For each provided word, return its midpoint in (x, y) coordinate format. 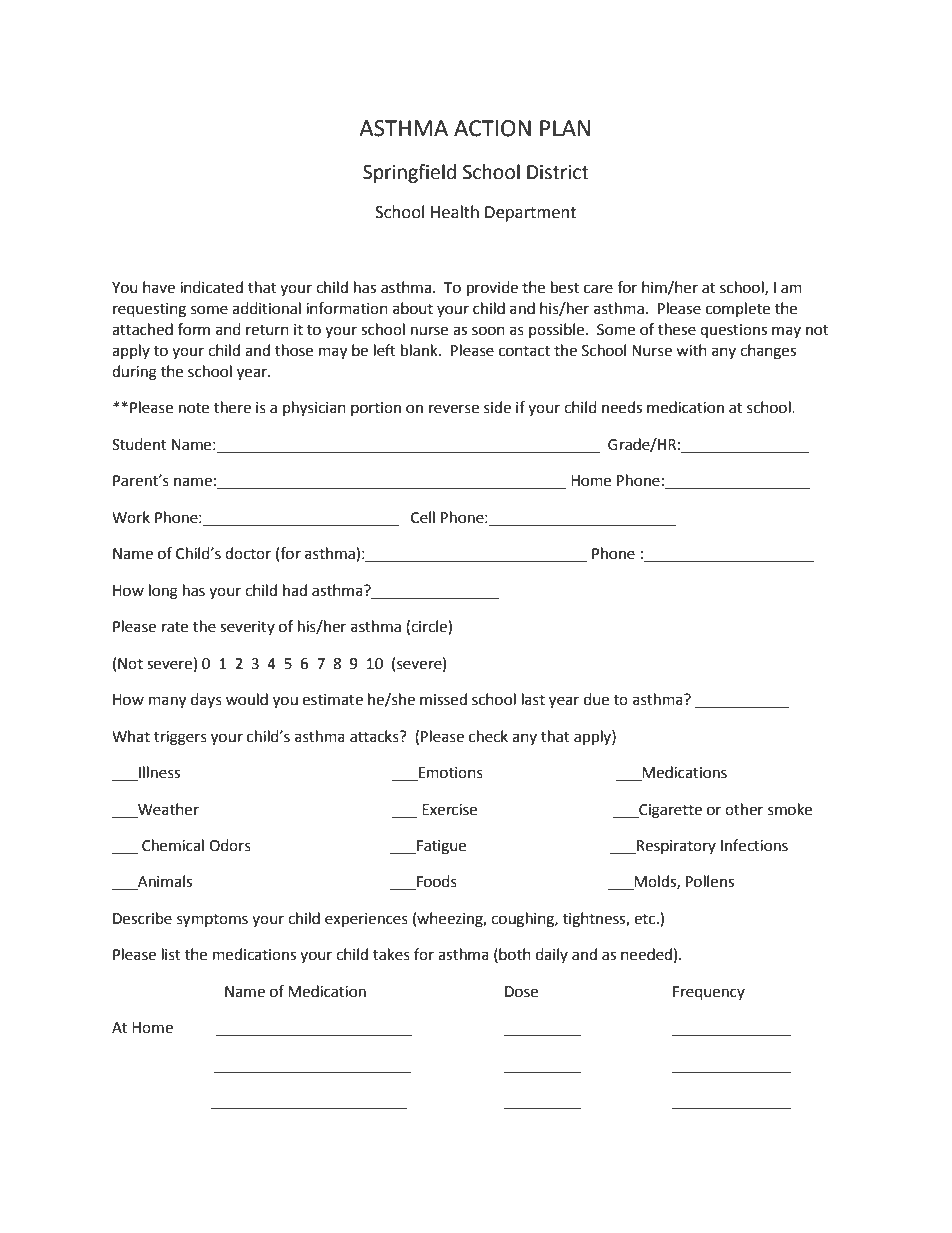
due (596, 699)
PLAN (565, 128)
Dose (521, 992)
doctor (248, 553)
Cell (423, 517)
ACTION (492, 128)
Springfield (409, 173)
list (171, 954)
